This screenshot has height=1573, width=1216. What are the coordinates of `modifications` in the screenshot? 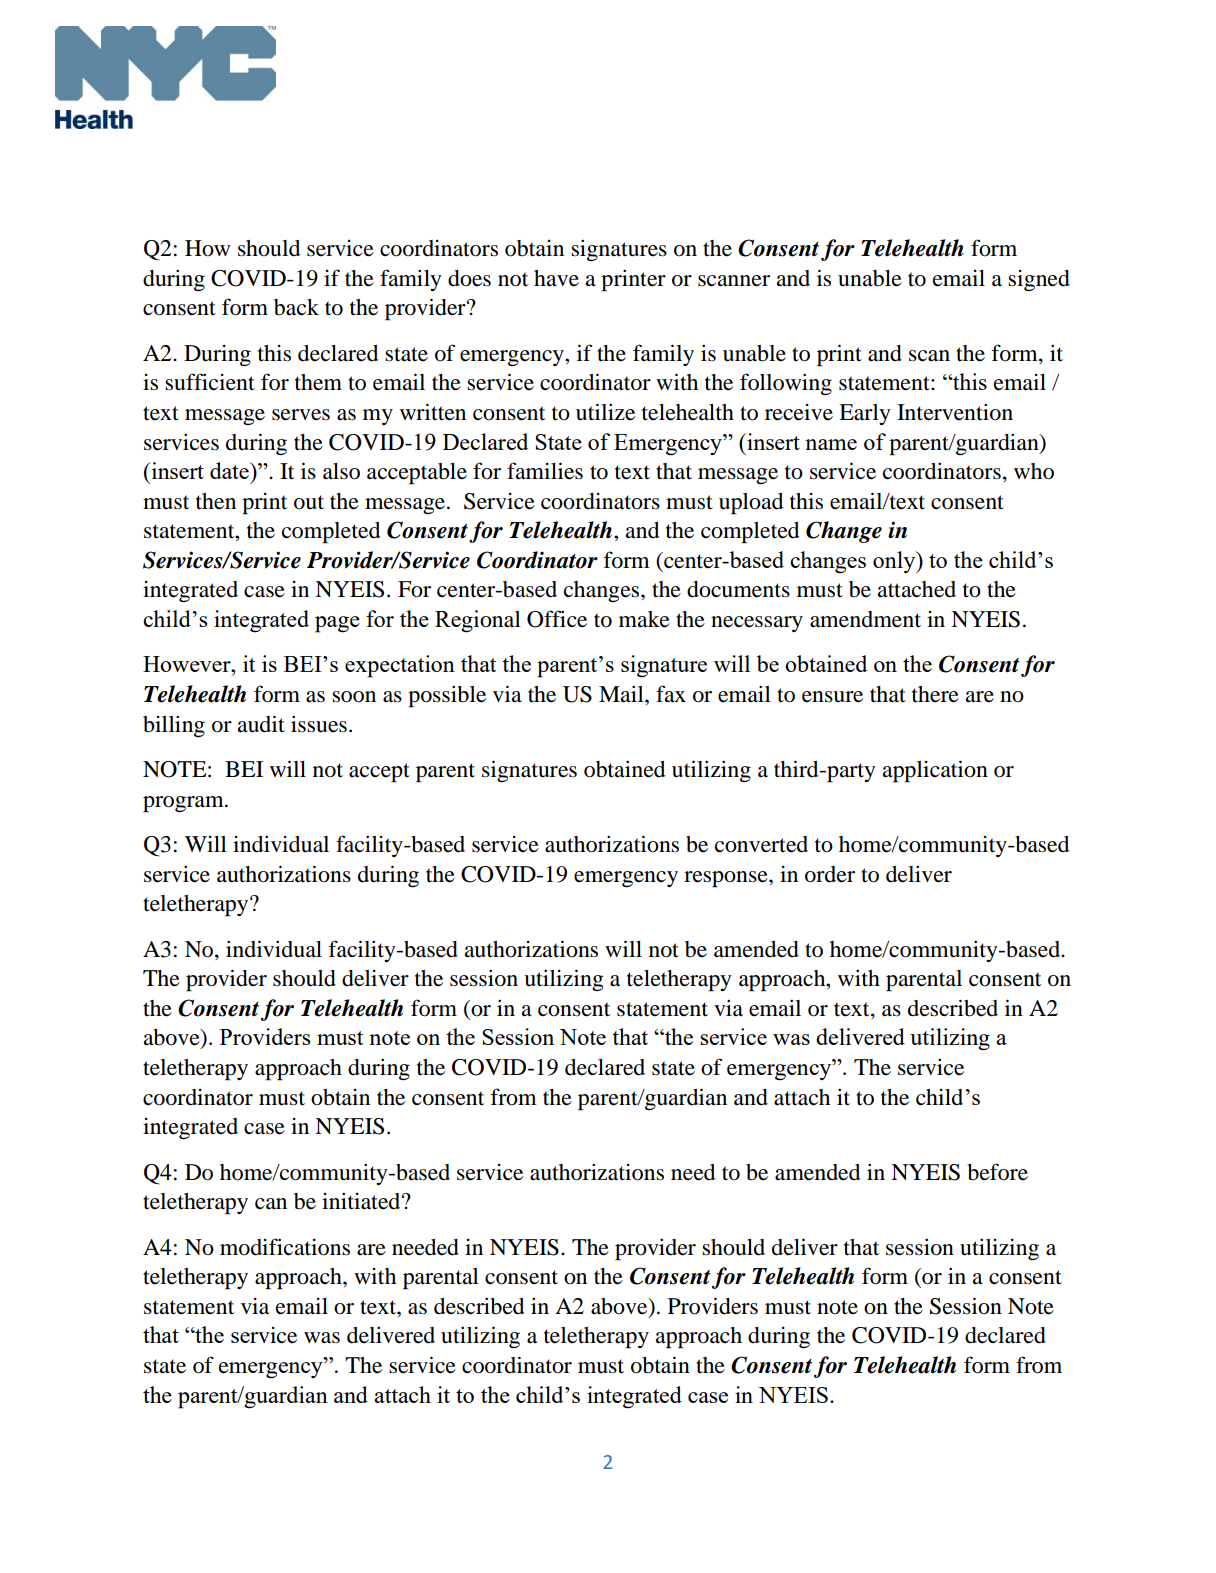 It's located at (285, 1247).
